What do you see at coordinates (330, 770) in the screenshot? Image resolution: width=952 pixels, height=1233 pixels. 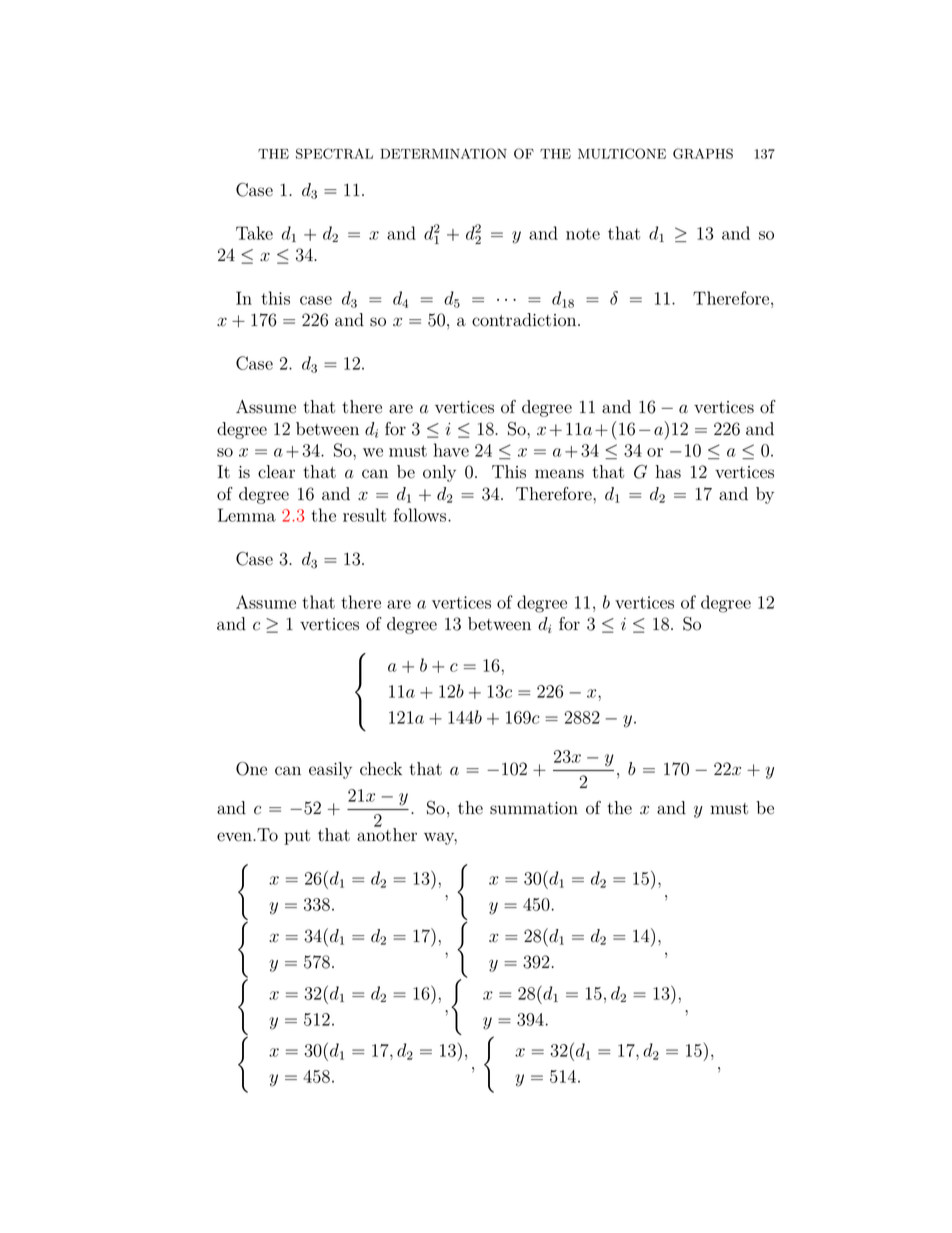 I see `easily` at bounding box center [330, 770].
